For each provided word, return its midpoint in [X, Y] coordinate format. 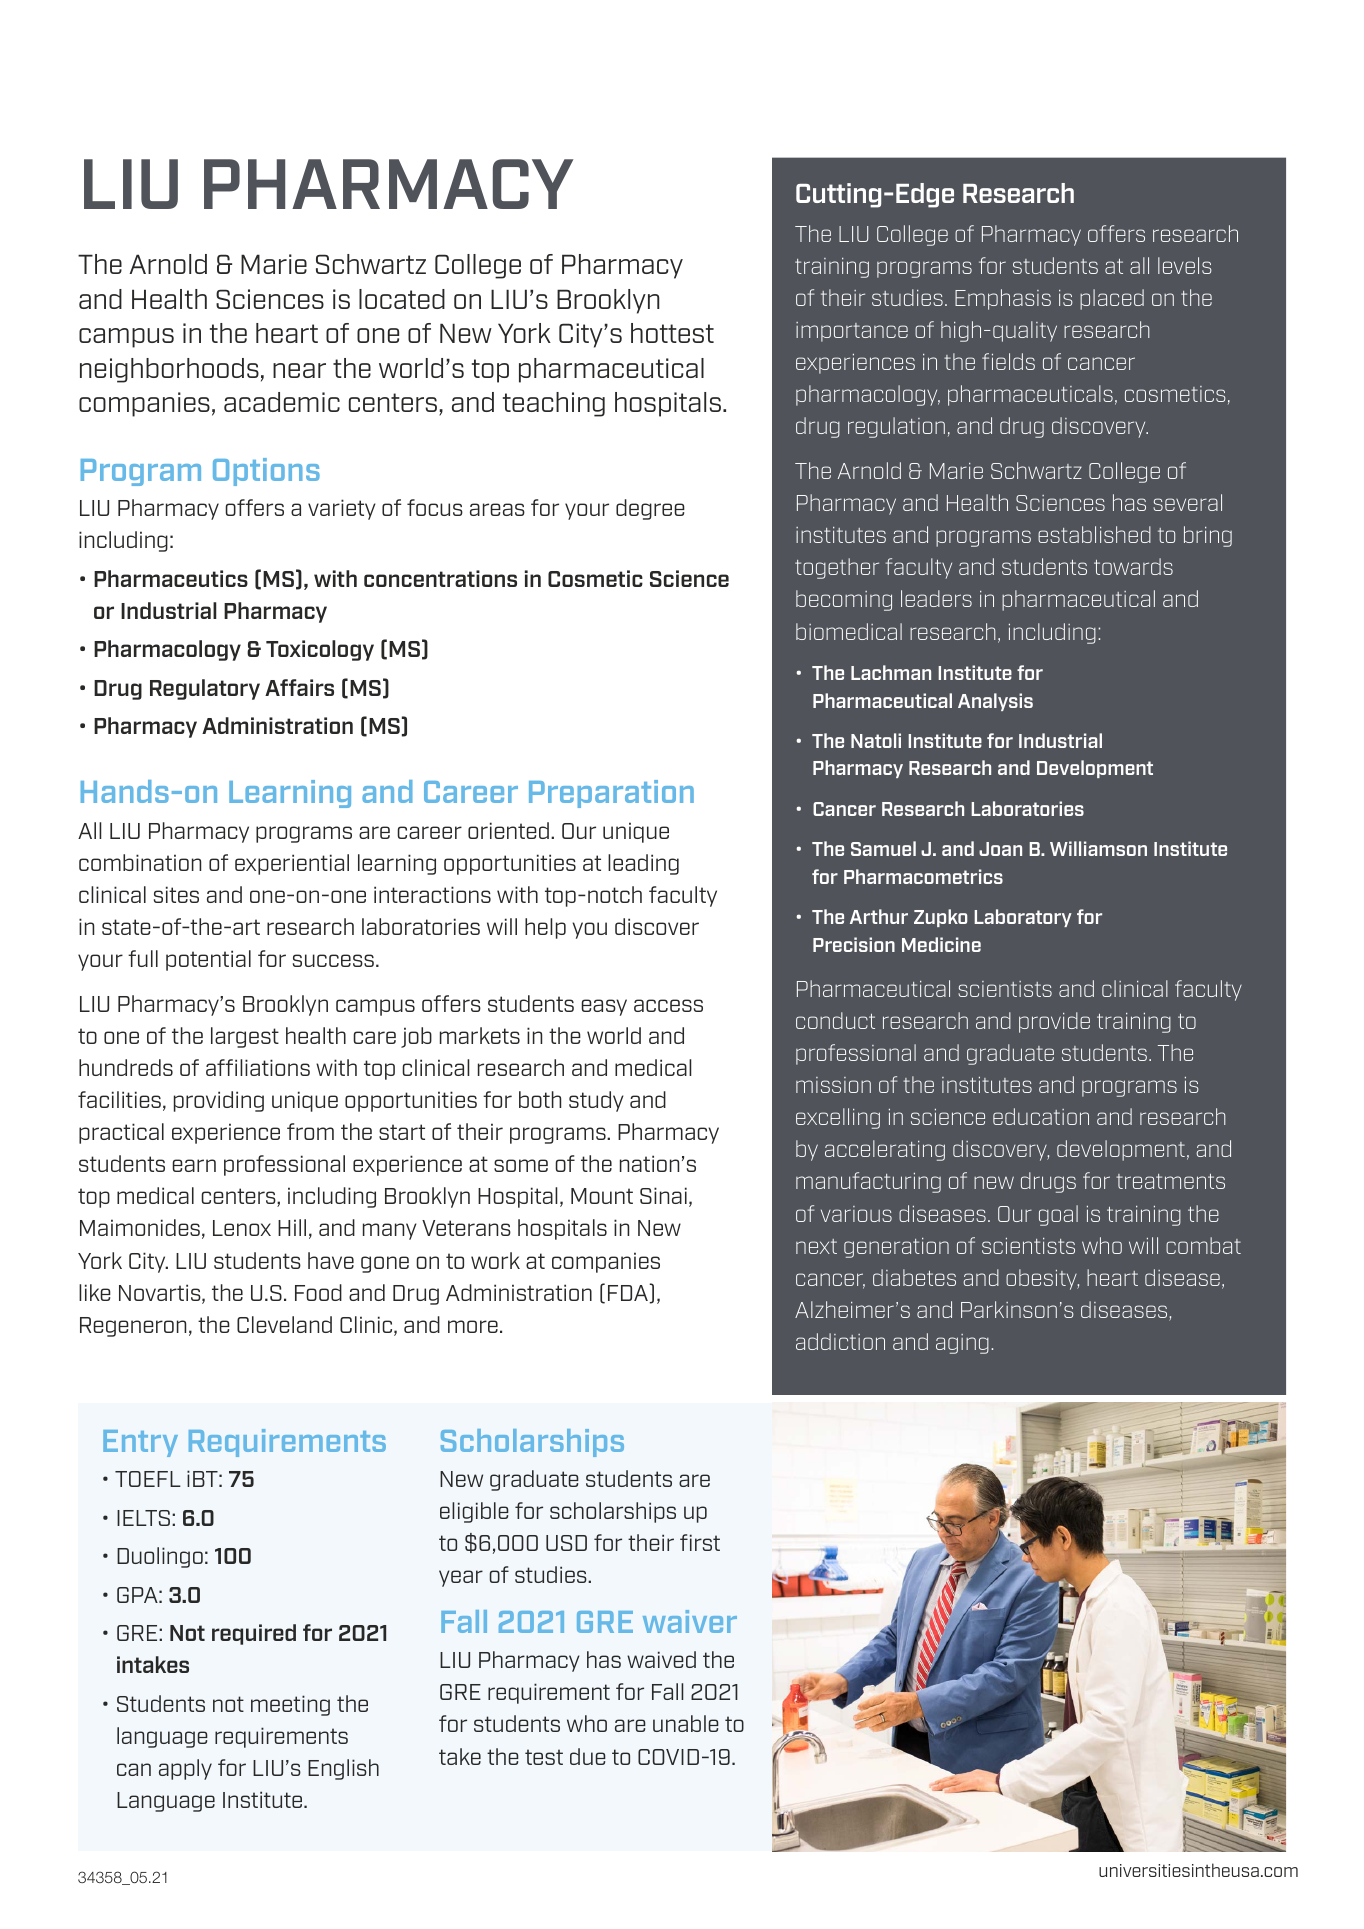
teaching [554, 404]
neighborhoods [169, 370]
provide [1054, 1022]
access [668, 1005]
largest [245, 1037]
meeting [290, 1705]
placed [1112, 299]
